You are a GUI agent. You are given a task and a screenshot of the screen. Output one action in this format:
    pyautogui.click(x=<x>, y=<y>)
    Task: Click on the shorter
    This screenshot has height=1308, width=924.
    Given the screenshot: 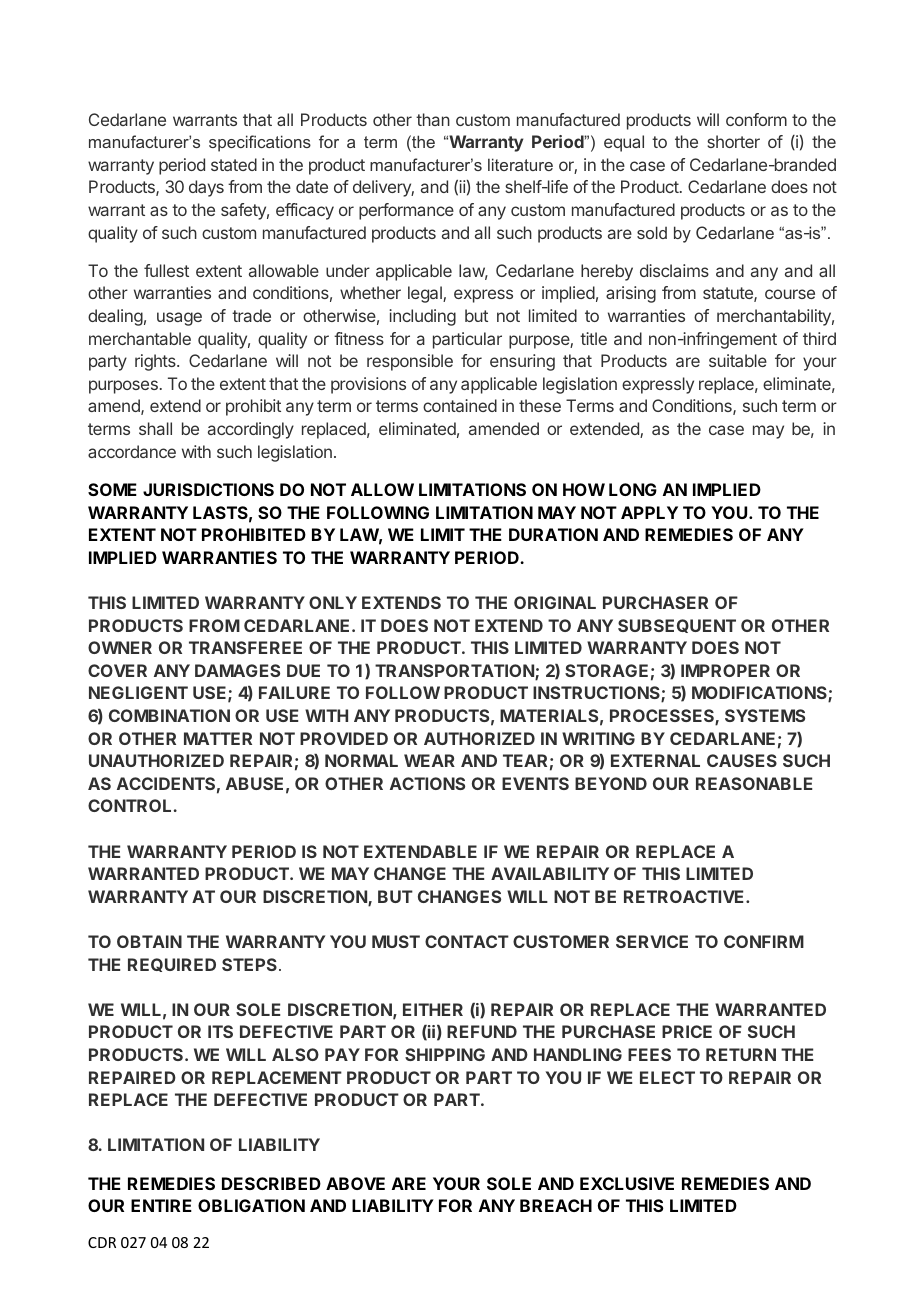 What is the action you would take?
    pyautogui.click(x=733, y=141)
